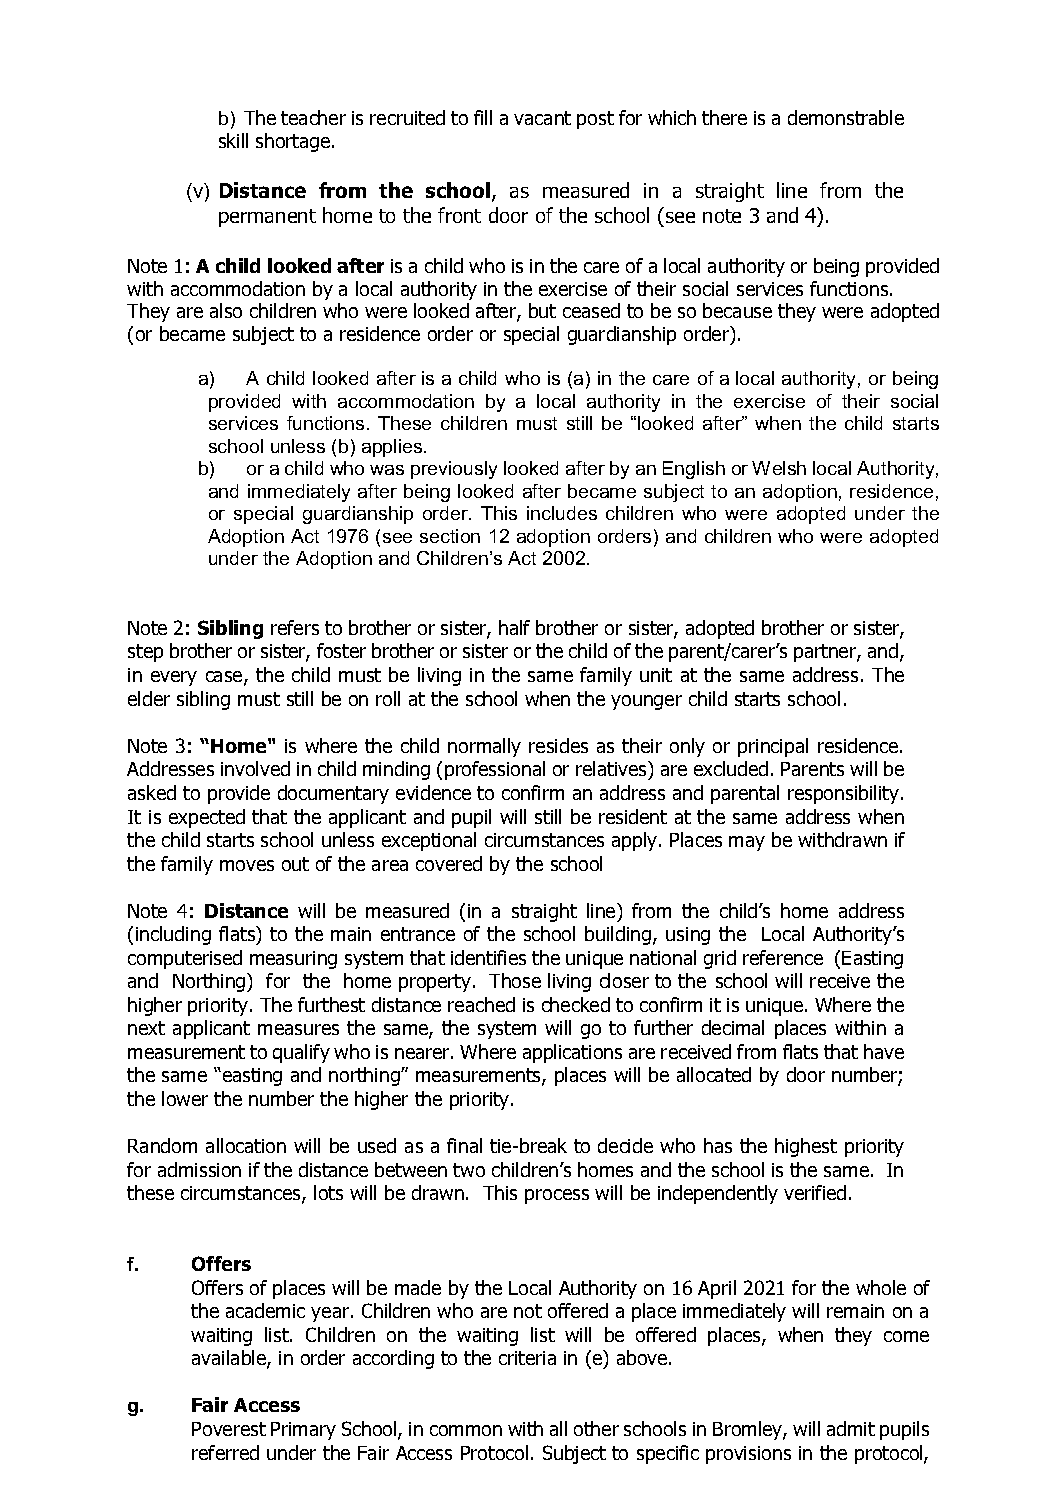 The width and height of the screenshot is (1057, 1495). Describe the element at coordinates (466, 1430) in the screenshot. I see `common` at that location.
